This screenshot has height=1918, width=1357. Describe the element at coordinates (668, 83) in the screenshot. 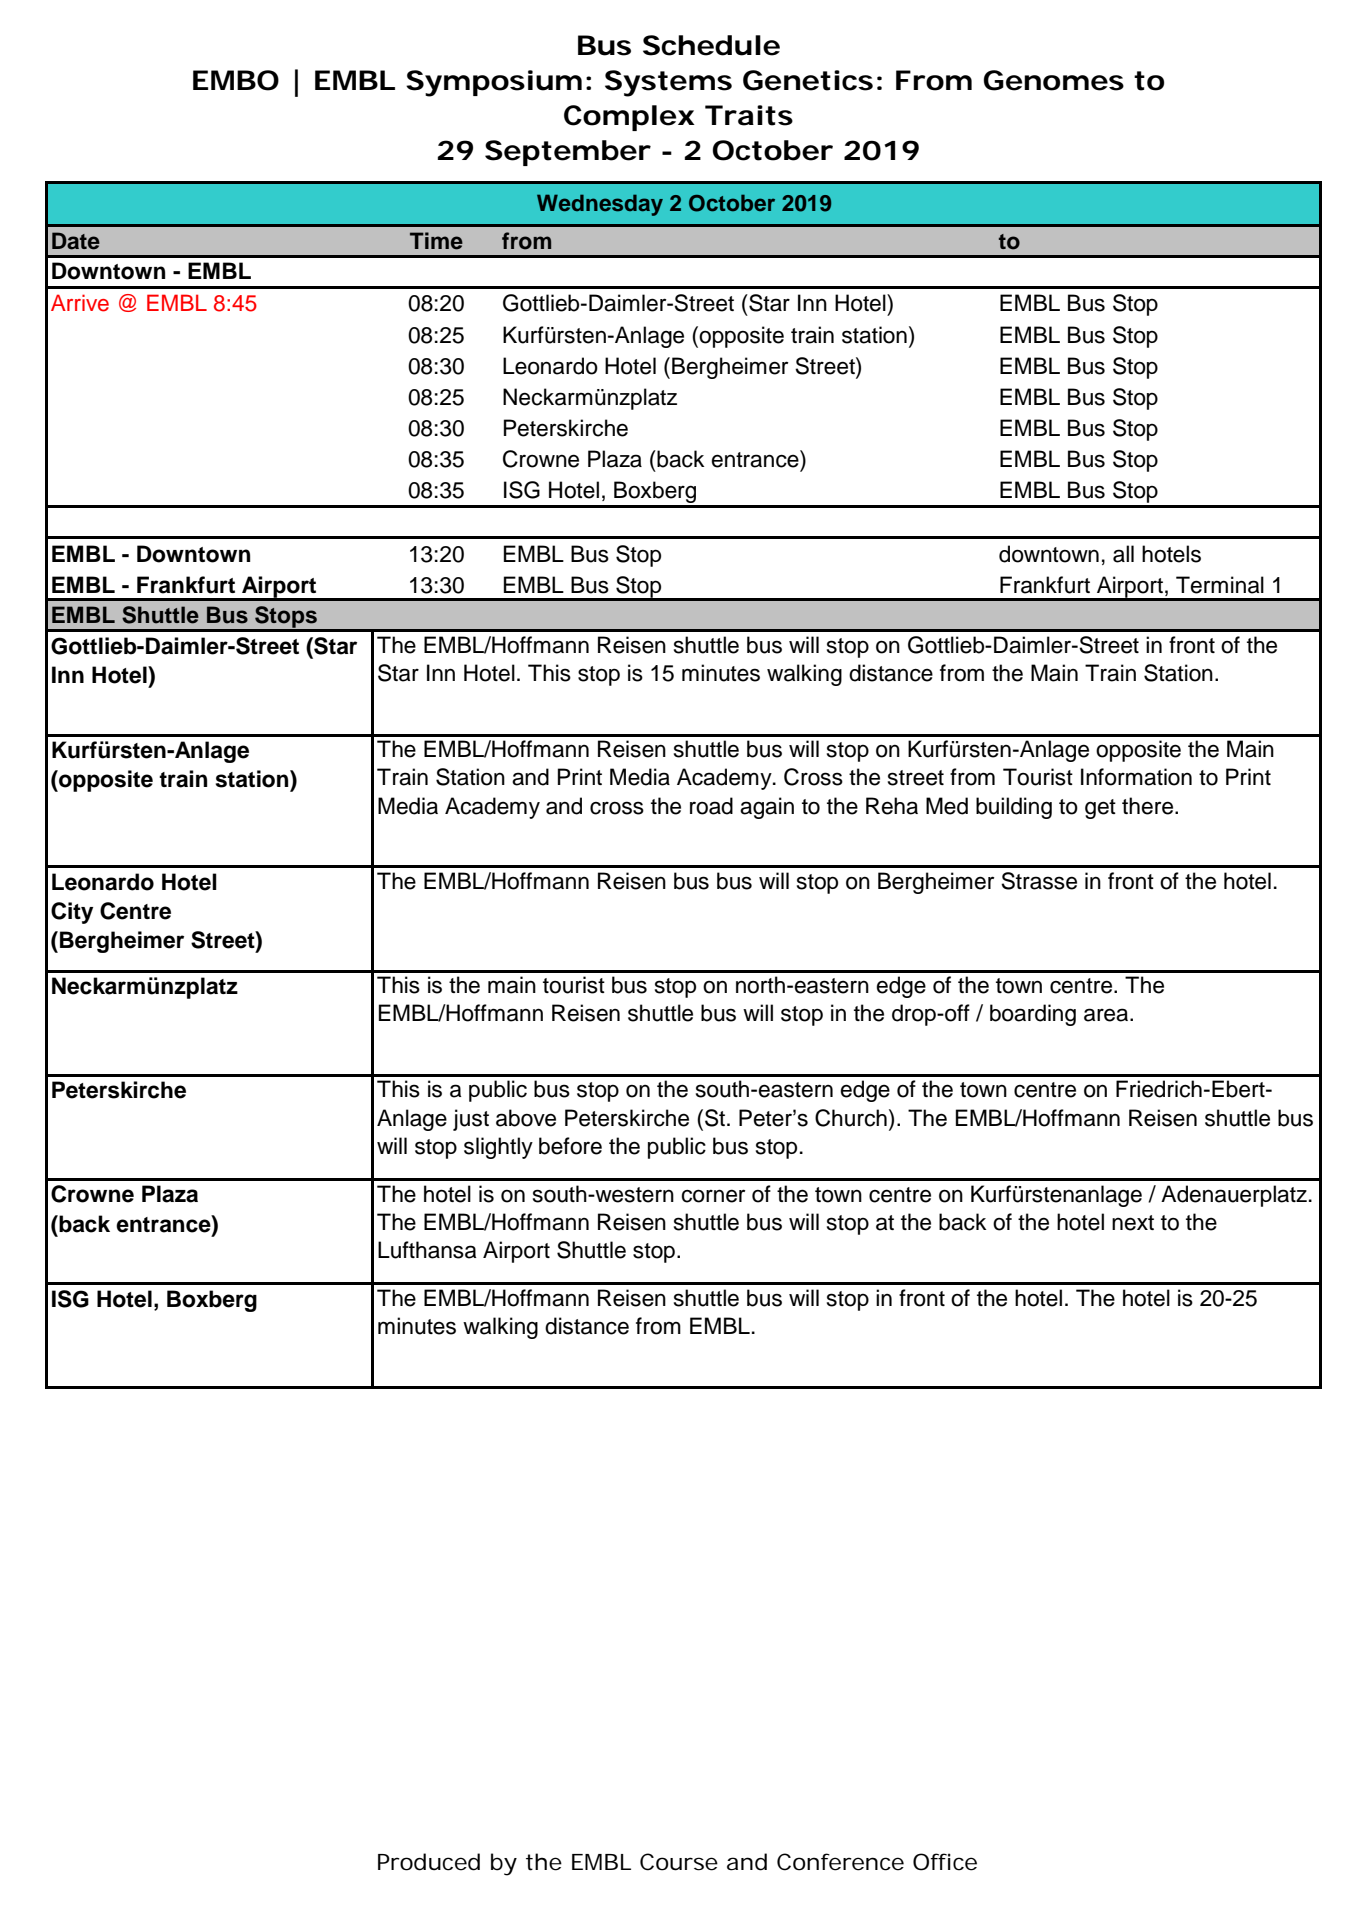

I see `Systems` at that location.
